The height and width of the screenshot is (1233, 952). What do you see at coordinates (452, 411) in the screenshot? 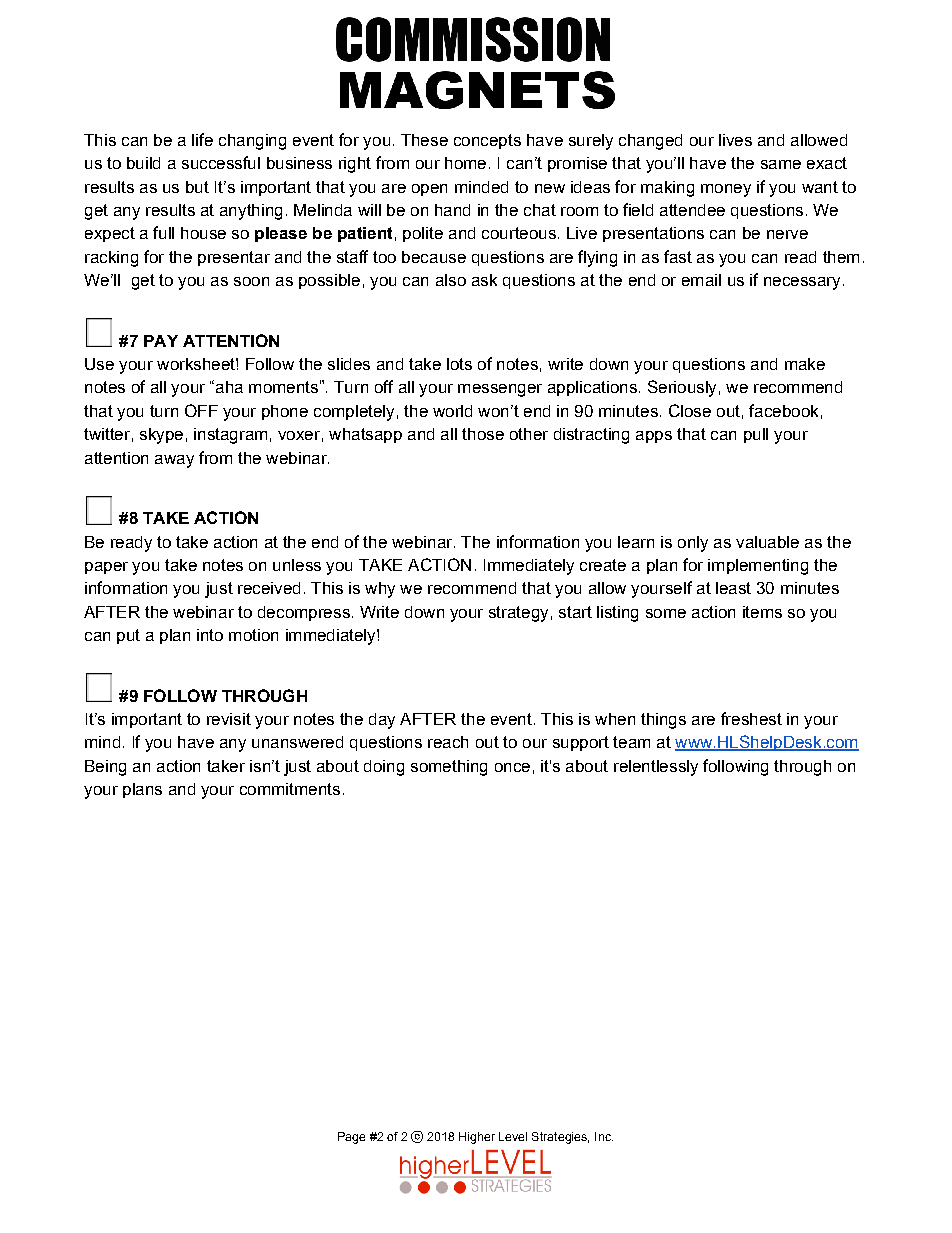
I see `world` at bounding box center [452, 411].
